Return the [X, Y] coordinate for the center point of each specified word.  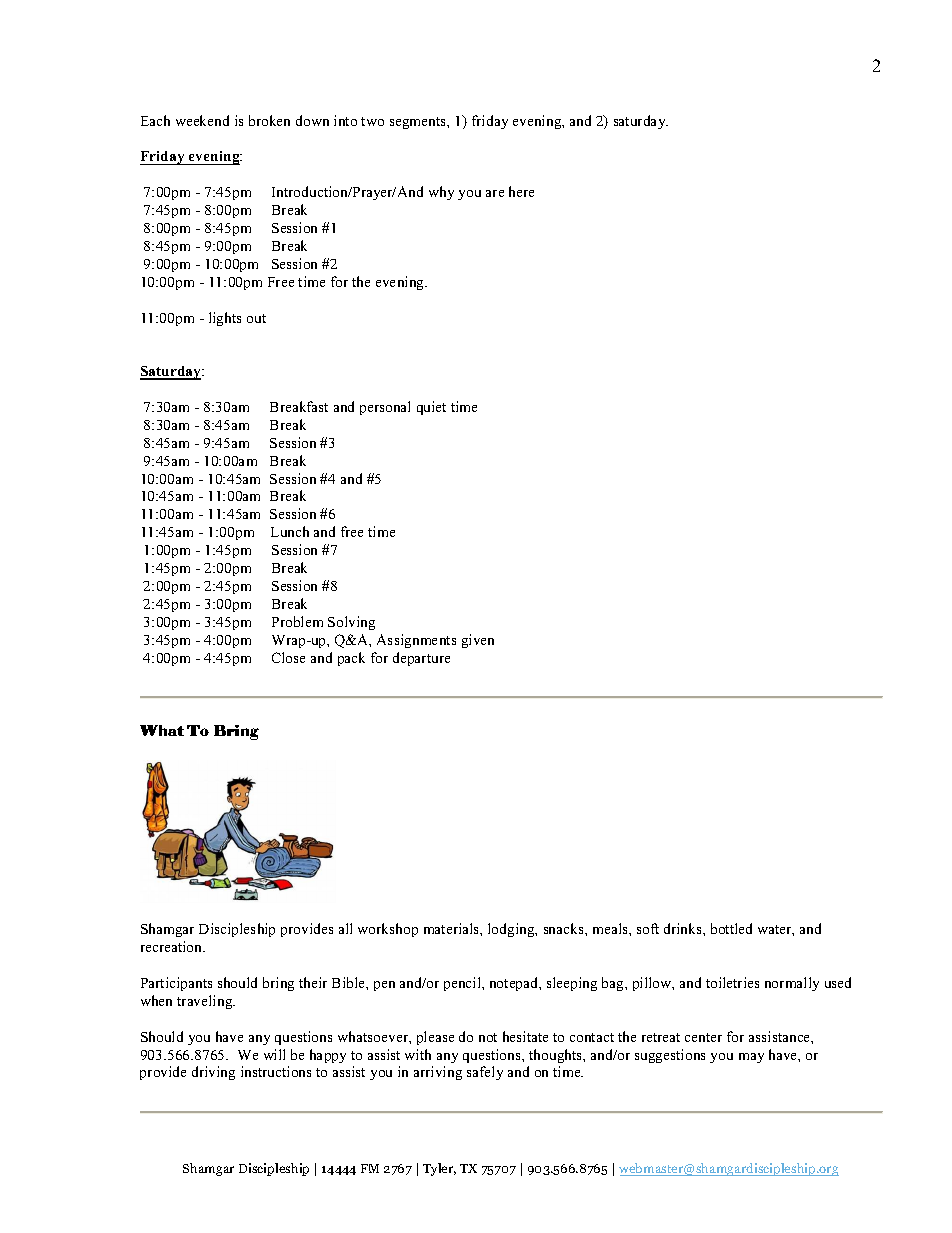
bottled [731, 928]
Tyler [439, 1169]
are [495, 193]
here [521, 191]
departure [421, 659]
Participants [176, 984]
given [478, 641]
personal [385, 408]
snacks [565, 928]
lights [225, 319]
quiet [431, 408]
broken [269, 120]
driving [213, 1073]
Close [288, 657]
